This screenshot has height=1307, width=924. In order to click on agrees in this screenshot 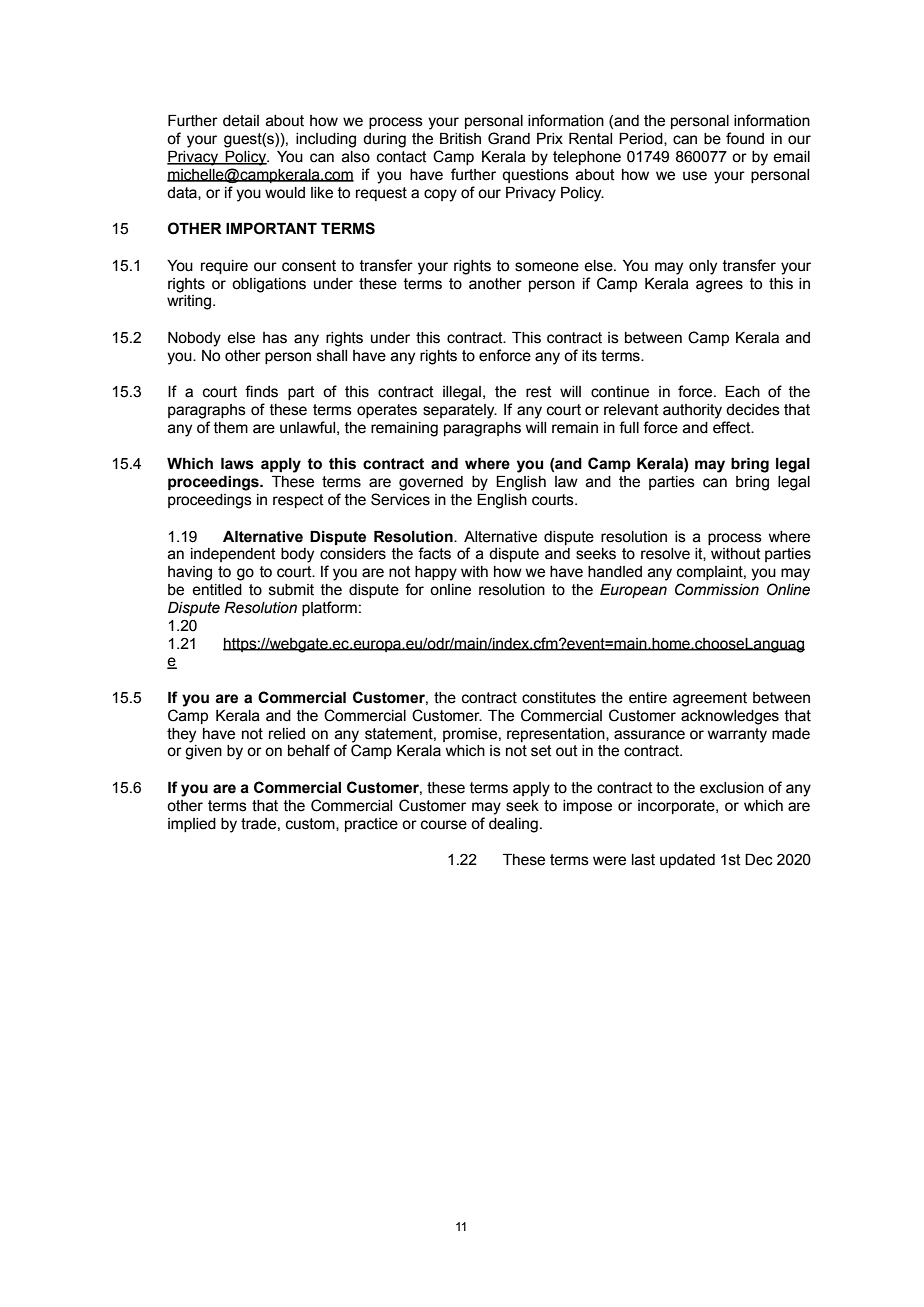, I will do `click(719, 286)`.
